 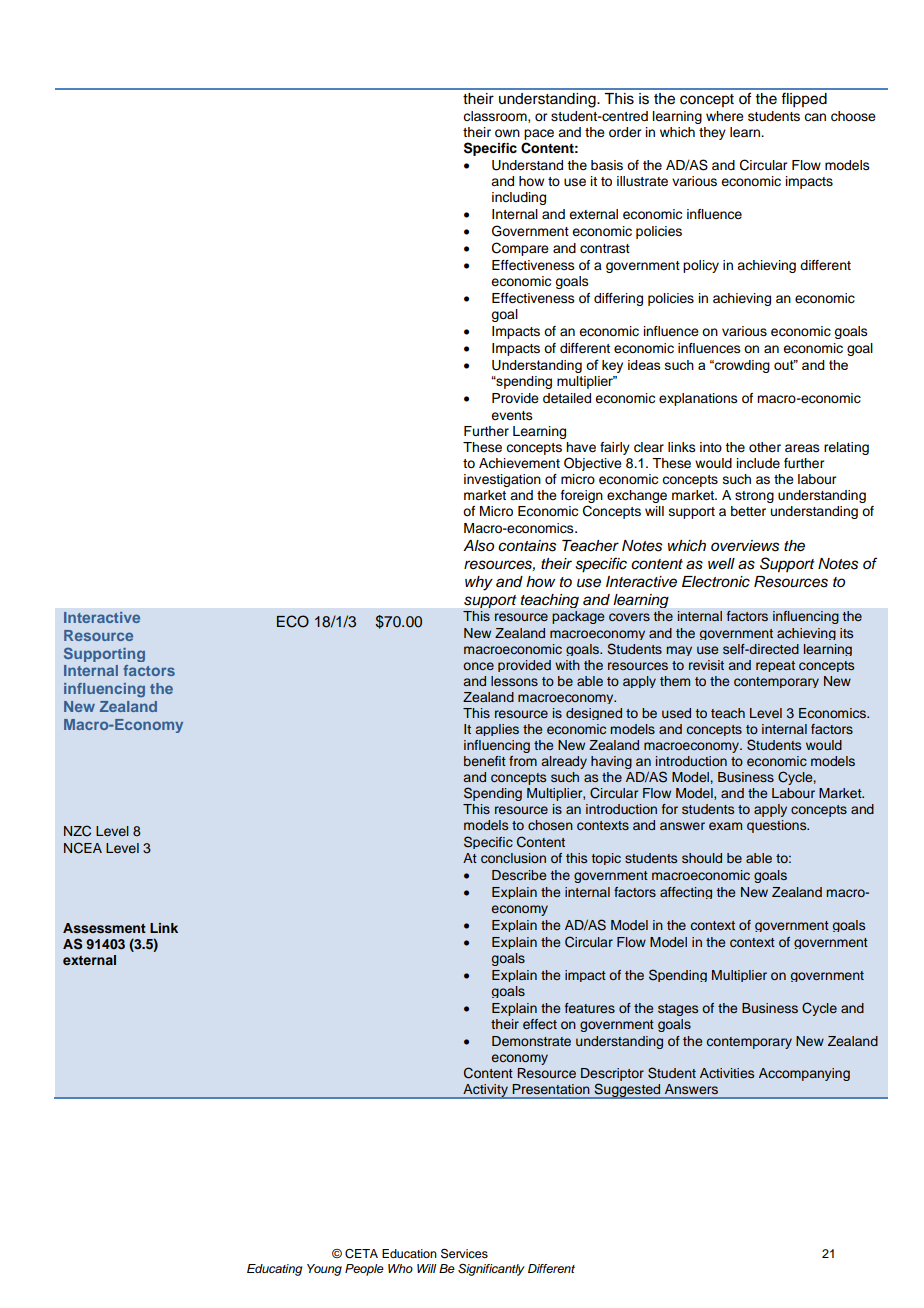 I want to click on repeat, so click(x=775, y=666).
